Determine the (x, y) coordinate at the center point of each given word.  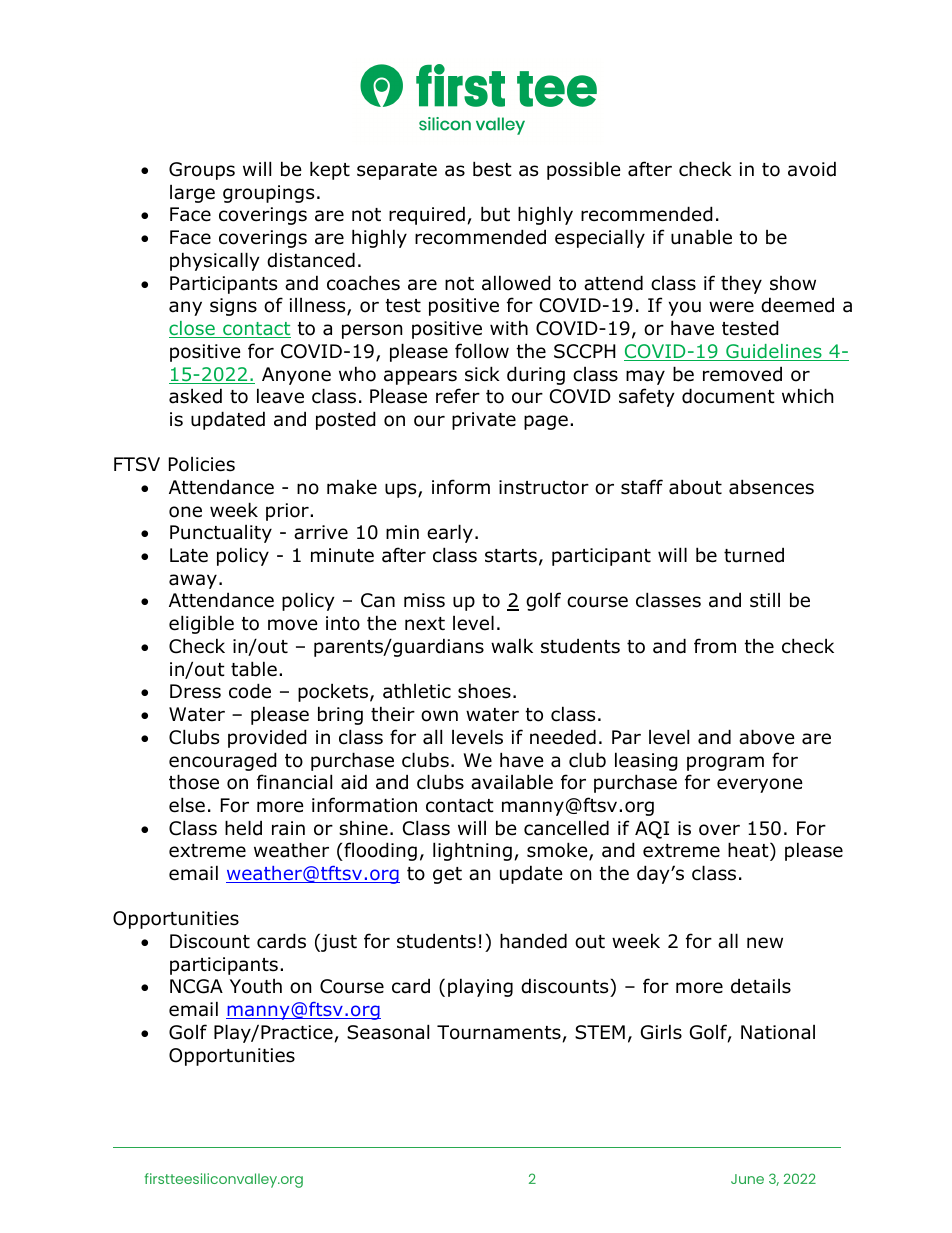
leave (280, 396)
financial (294, 782)
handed (533, 941)
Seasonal (388, 1032)
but (495, 214)
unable (701, 237)
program (725, 763)
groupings (268, 194)
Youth (256, 986)
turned (754, 555)
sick (482, 374)
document (728, 396)
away (193, 581)
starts (511, 556)
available (512, 782)
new (765, 943)
